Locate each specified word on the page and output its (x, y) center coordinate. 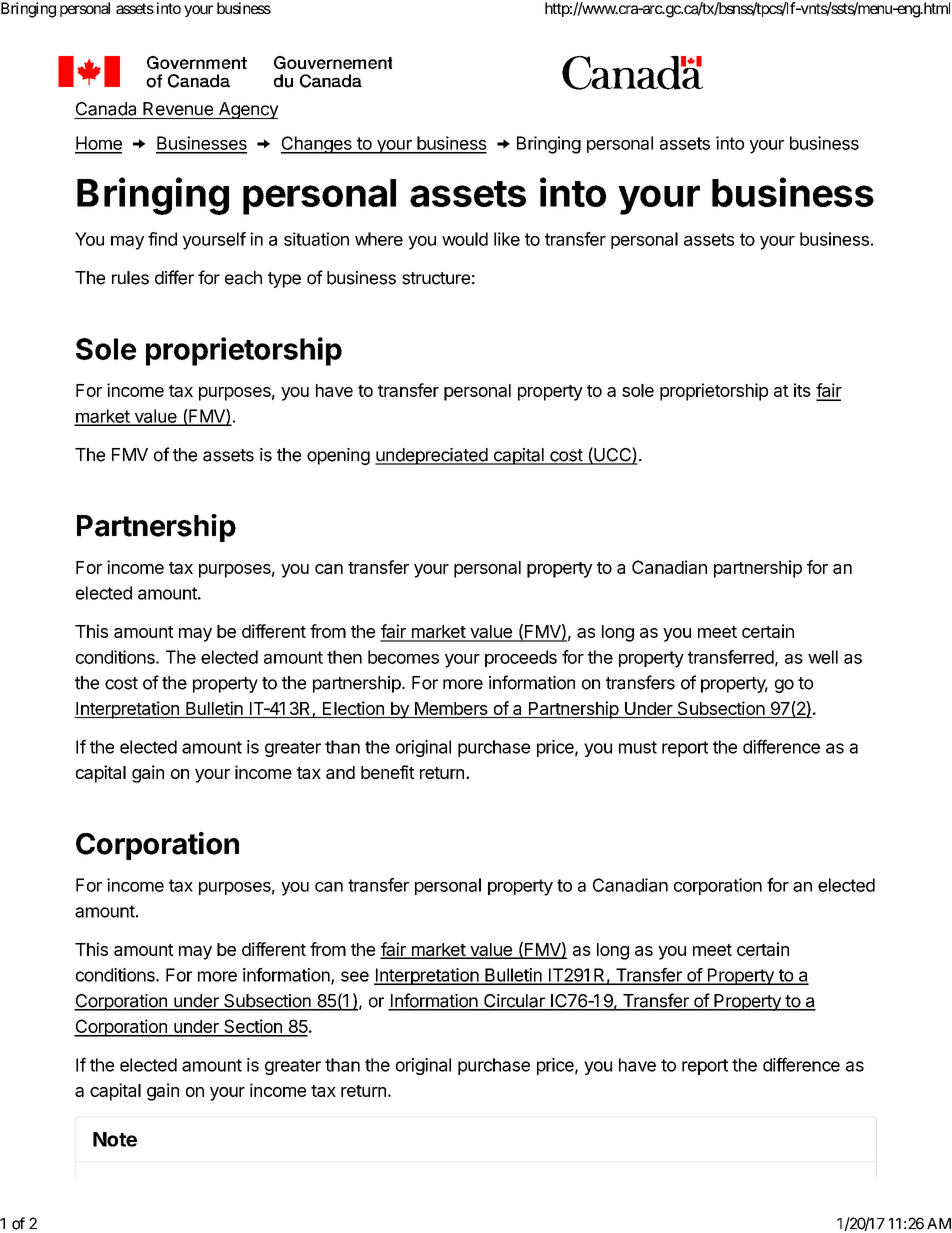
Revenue (178, 109)
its (802, 390)
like (507, 239)
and (340, 772)
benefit (387, 772)
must (638, 747)
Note (115, 1139)
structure (436, 278)
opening (338, 456)
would (465, 239)
